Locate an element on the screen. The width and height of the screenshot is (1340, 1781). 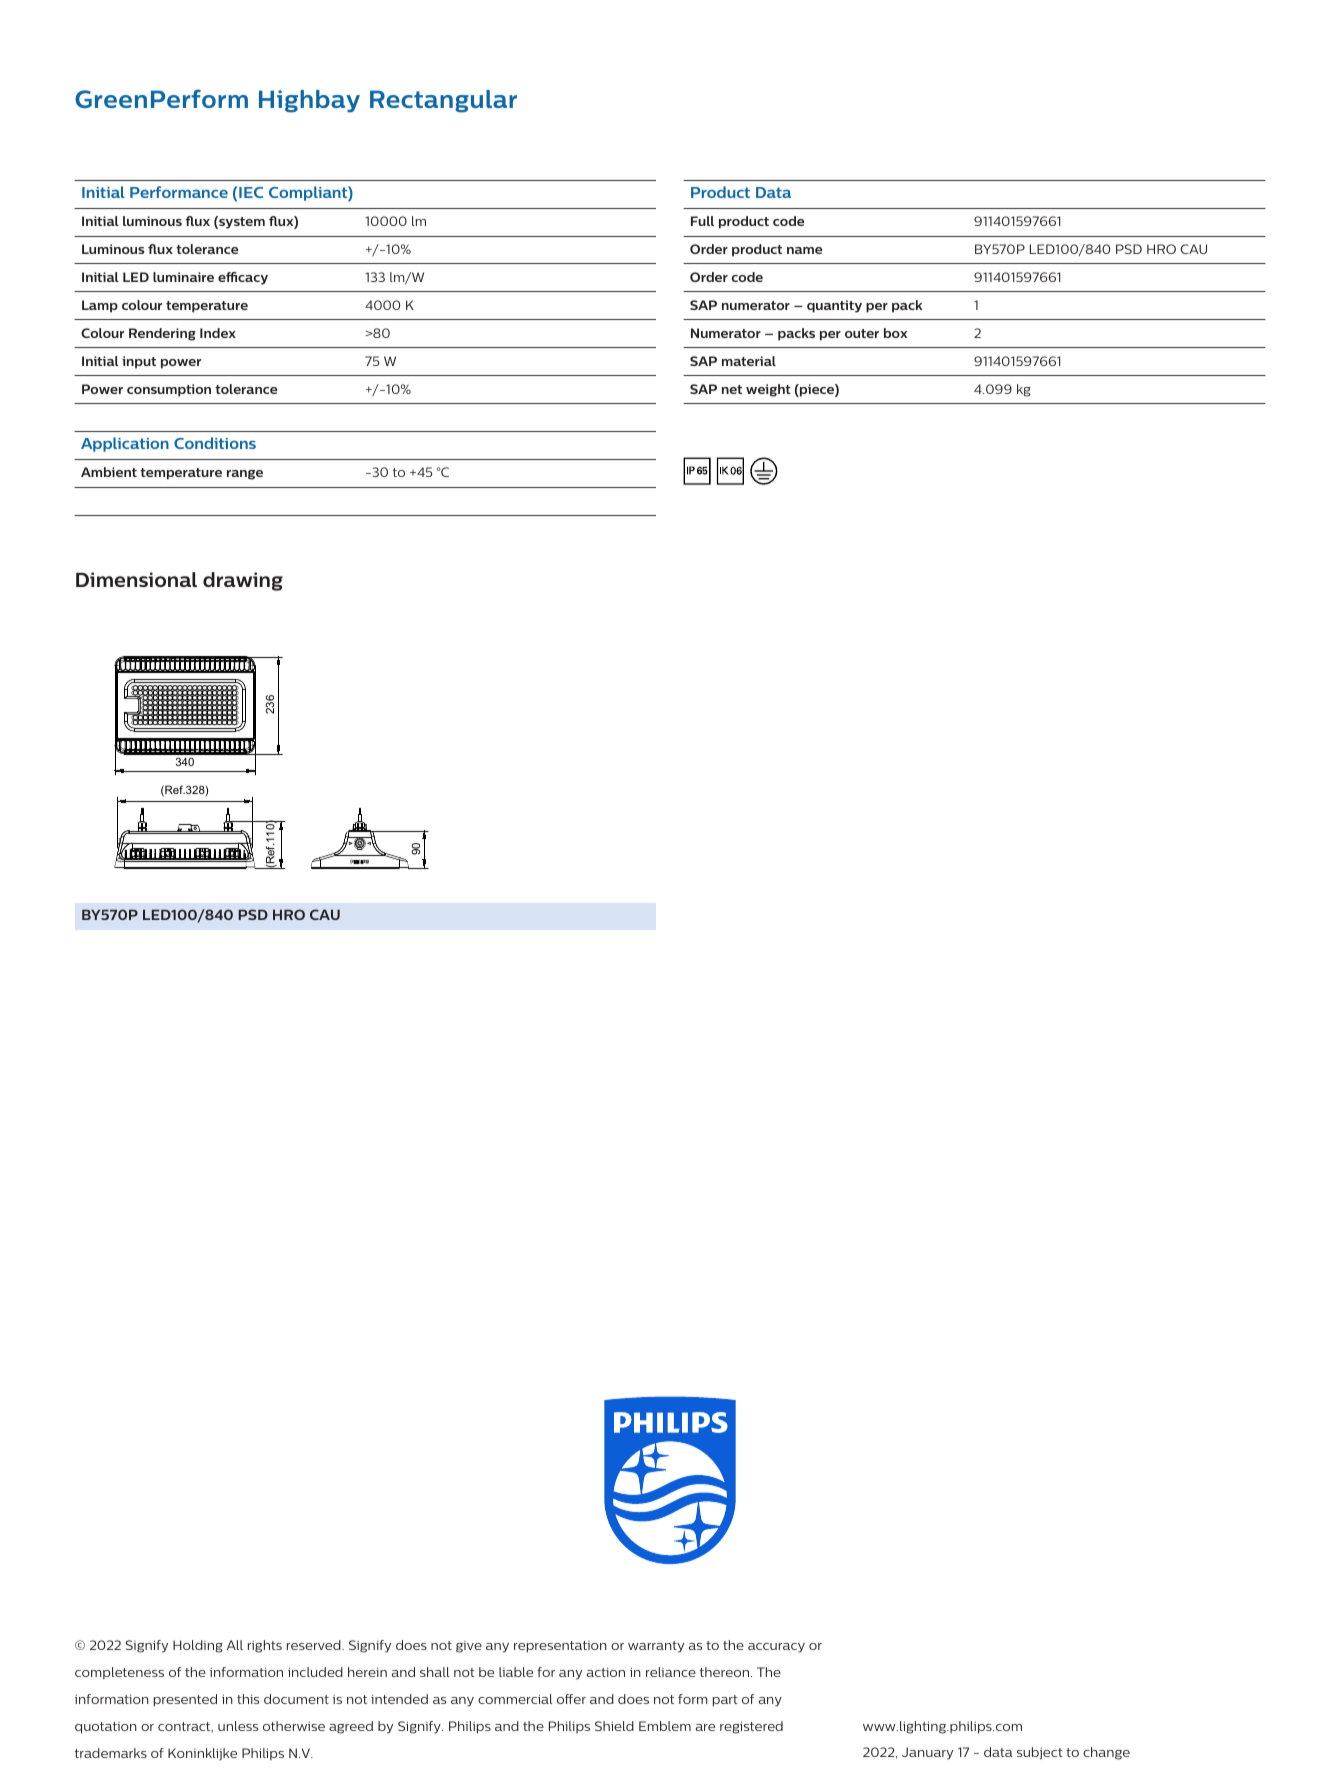
representation is located at coordinates (560, 1647).
